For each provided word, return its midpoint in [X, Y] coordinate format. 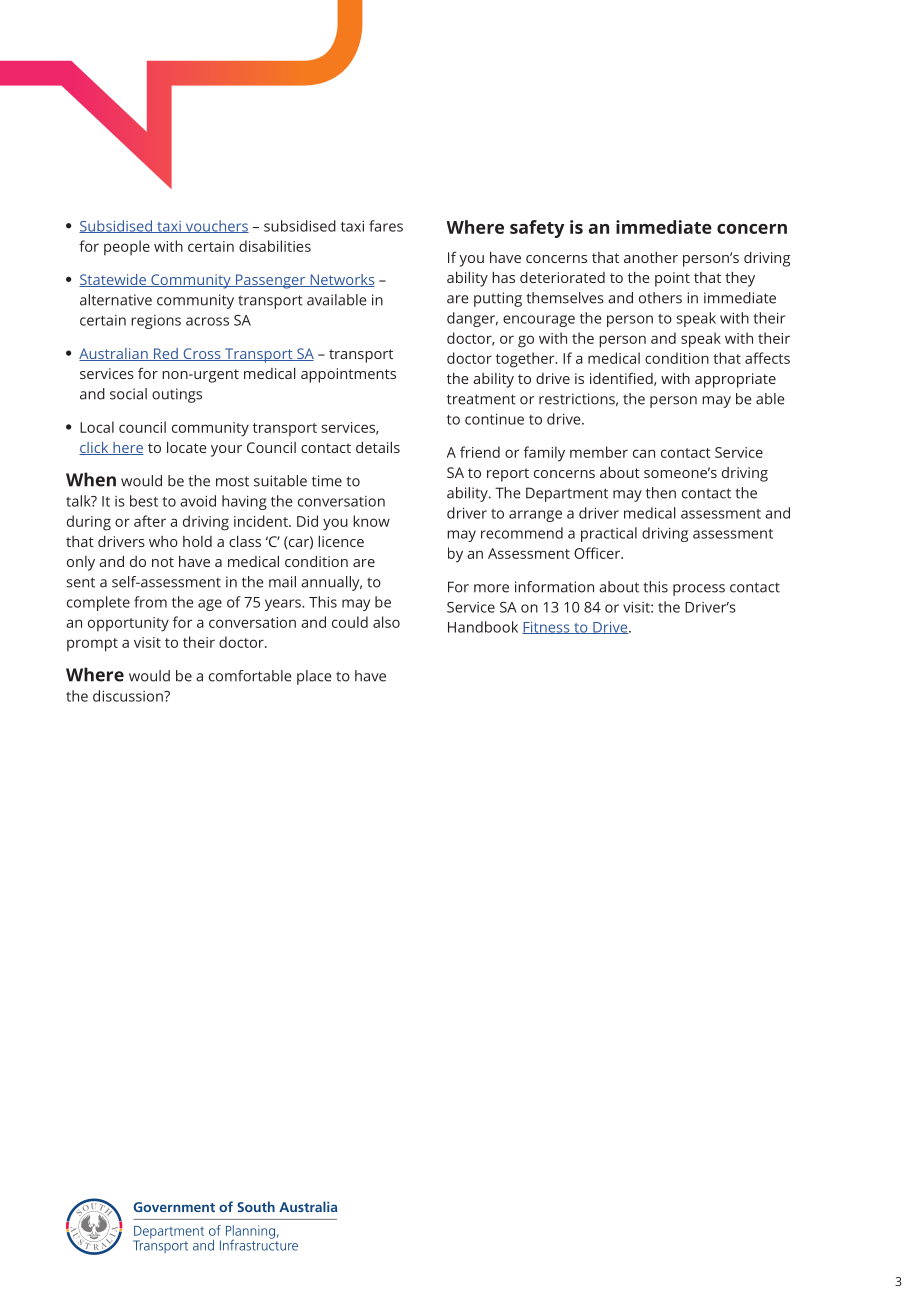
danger [472, 319]
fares [386, 226]
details [378, 447]
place [314, 677]
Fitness [547, 628]
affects [767, 358]
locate [187, 447]
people [127, 247]
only [81, 563]
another [651, 257]
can [644, 453]
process [699, 590]
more [491, 588]
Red [166, 354]
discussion [129, 696]
